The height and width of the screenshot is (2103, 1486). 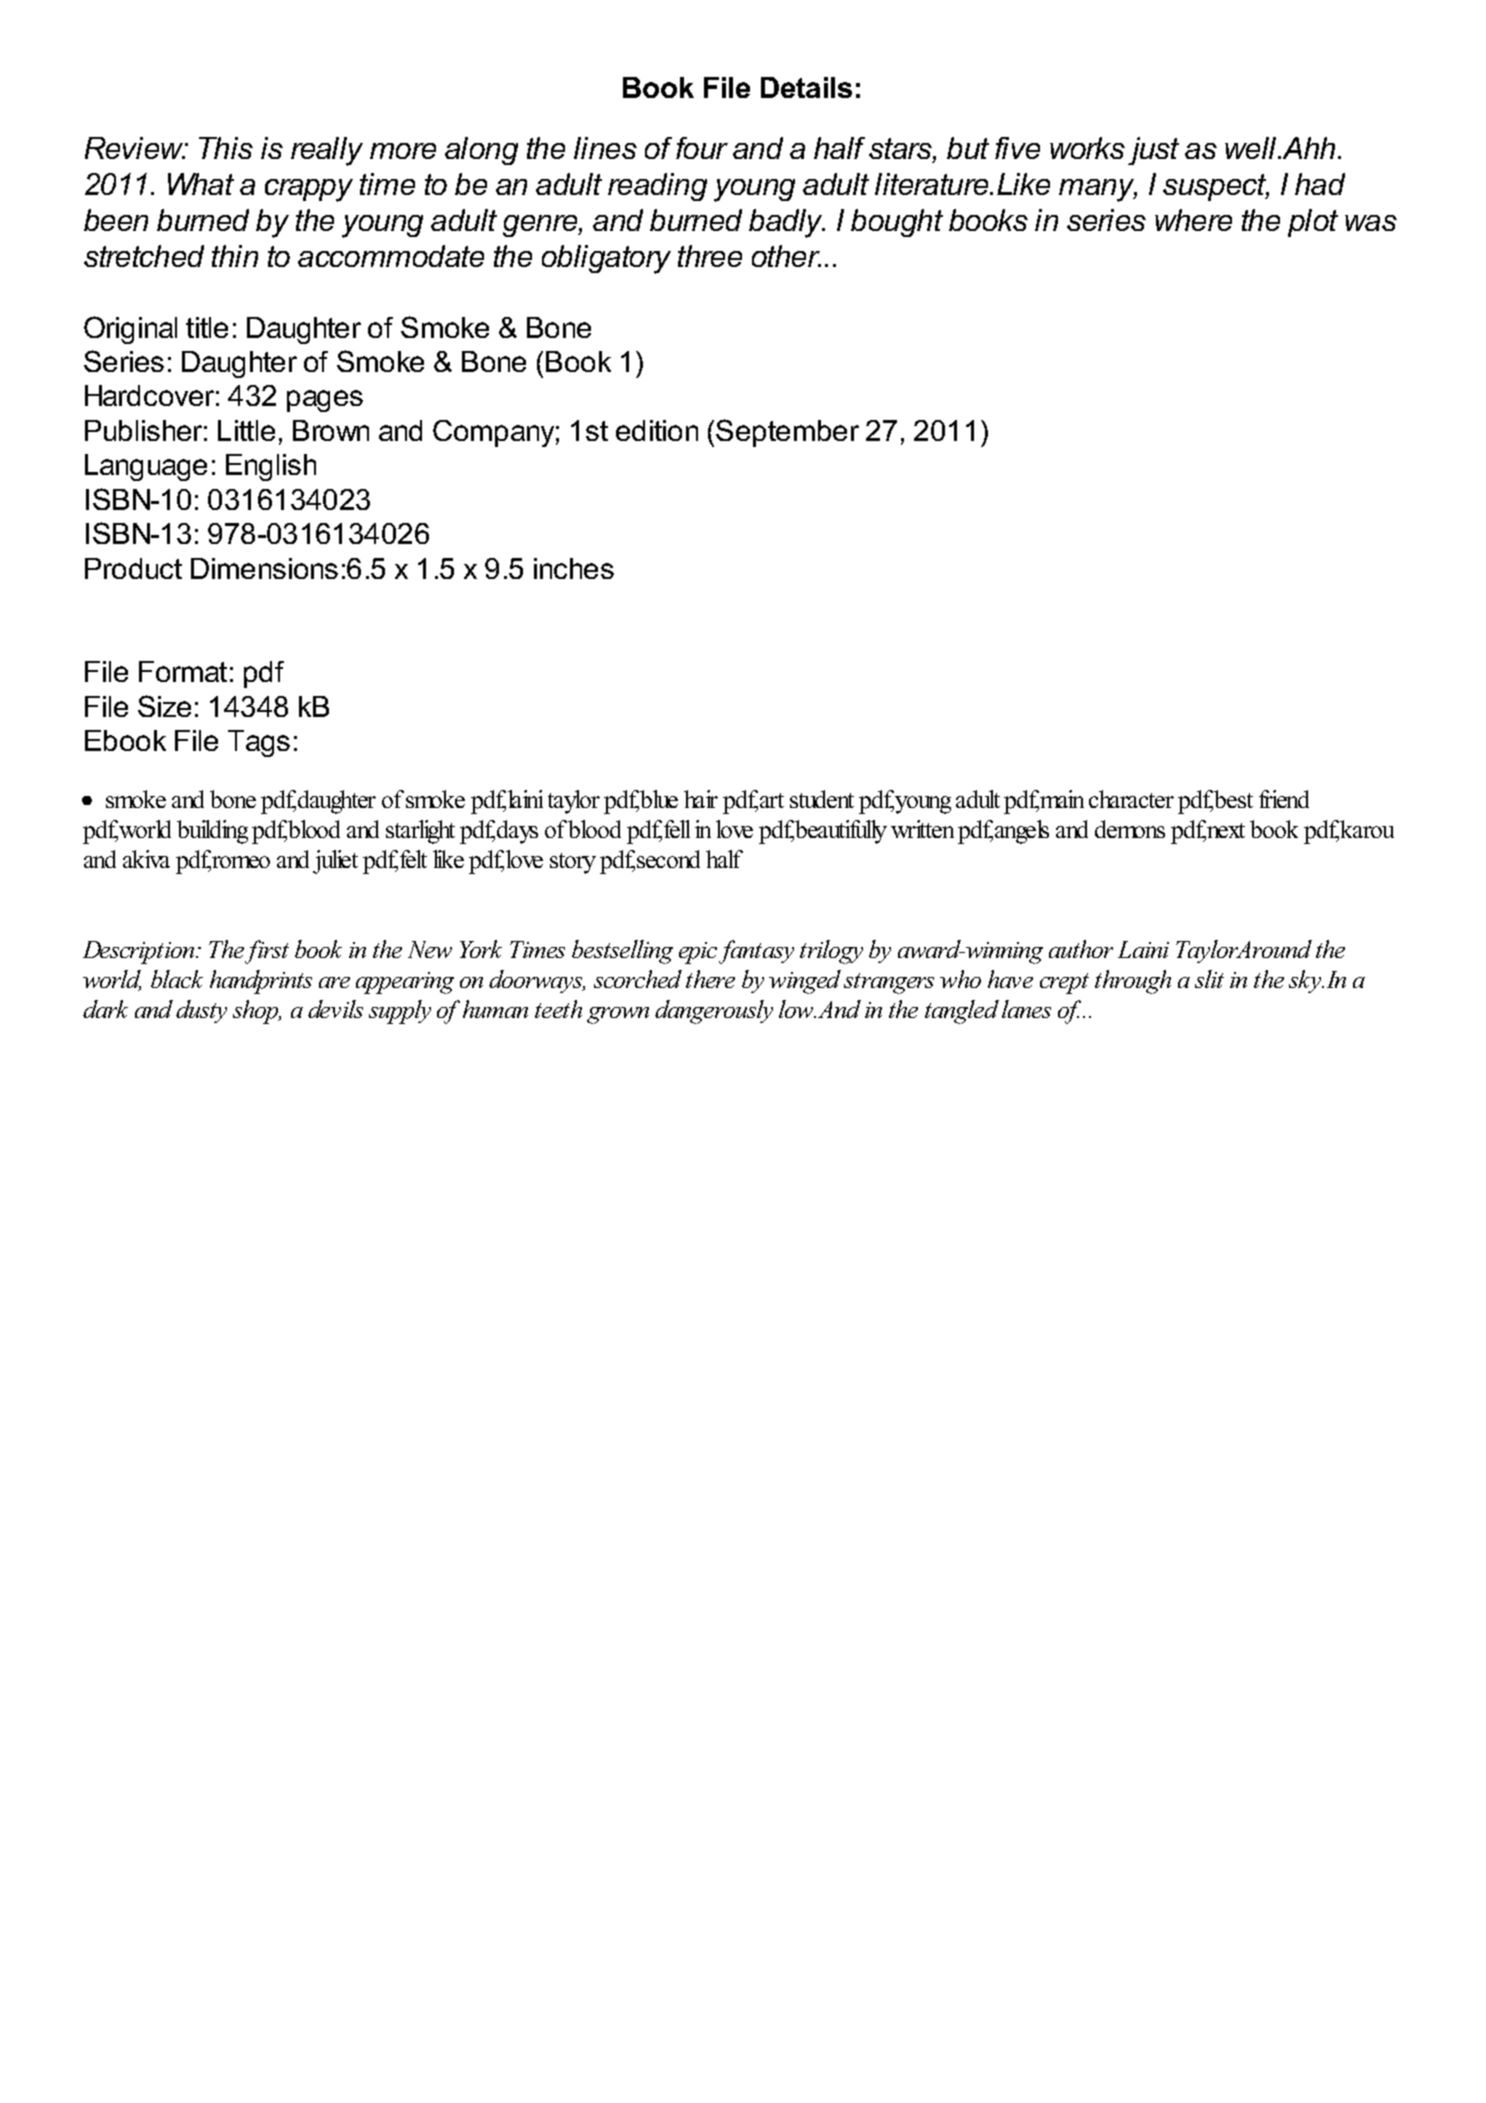 I want to click on handprints, so click(x=261, y=982).
